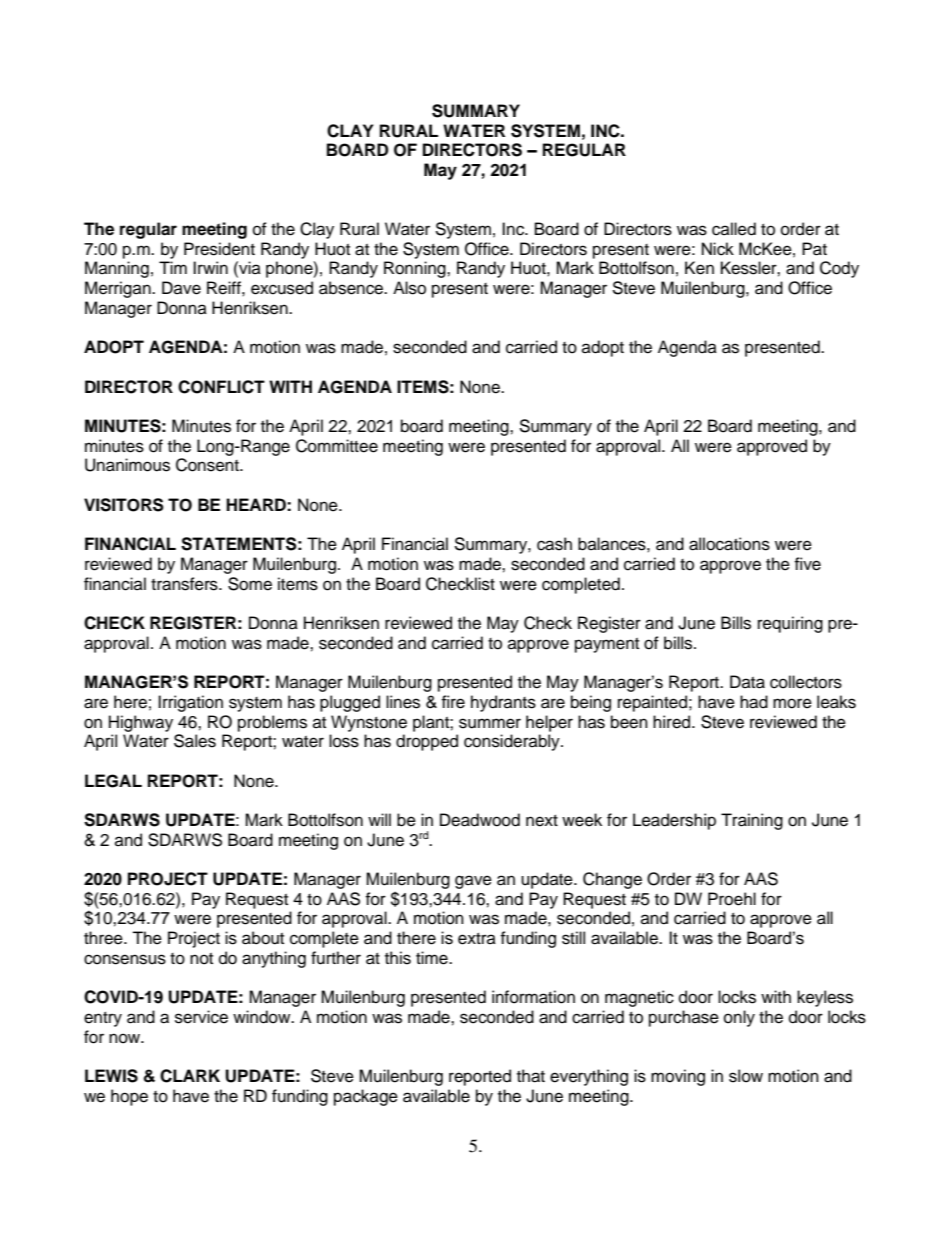  What do you see at coordinates (531, 1076) in the screenshot?
I see `that` at bounding box center [531, 1076].
